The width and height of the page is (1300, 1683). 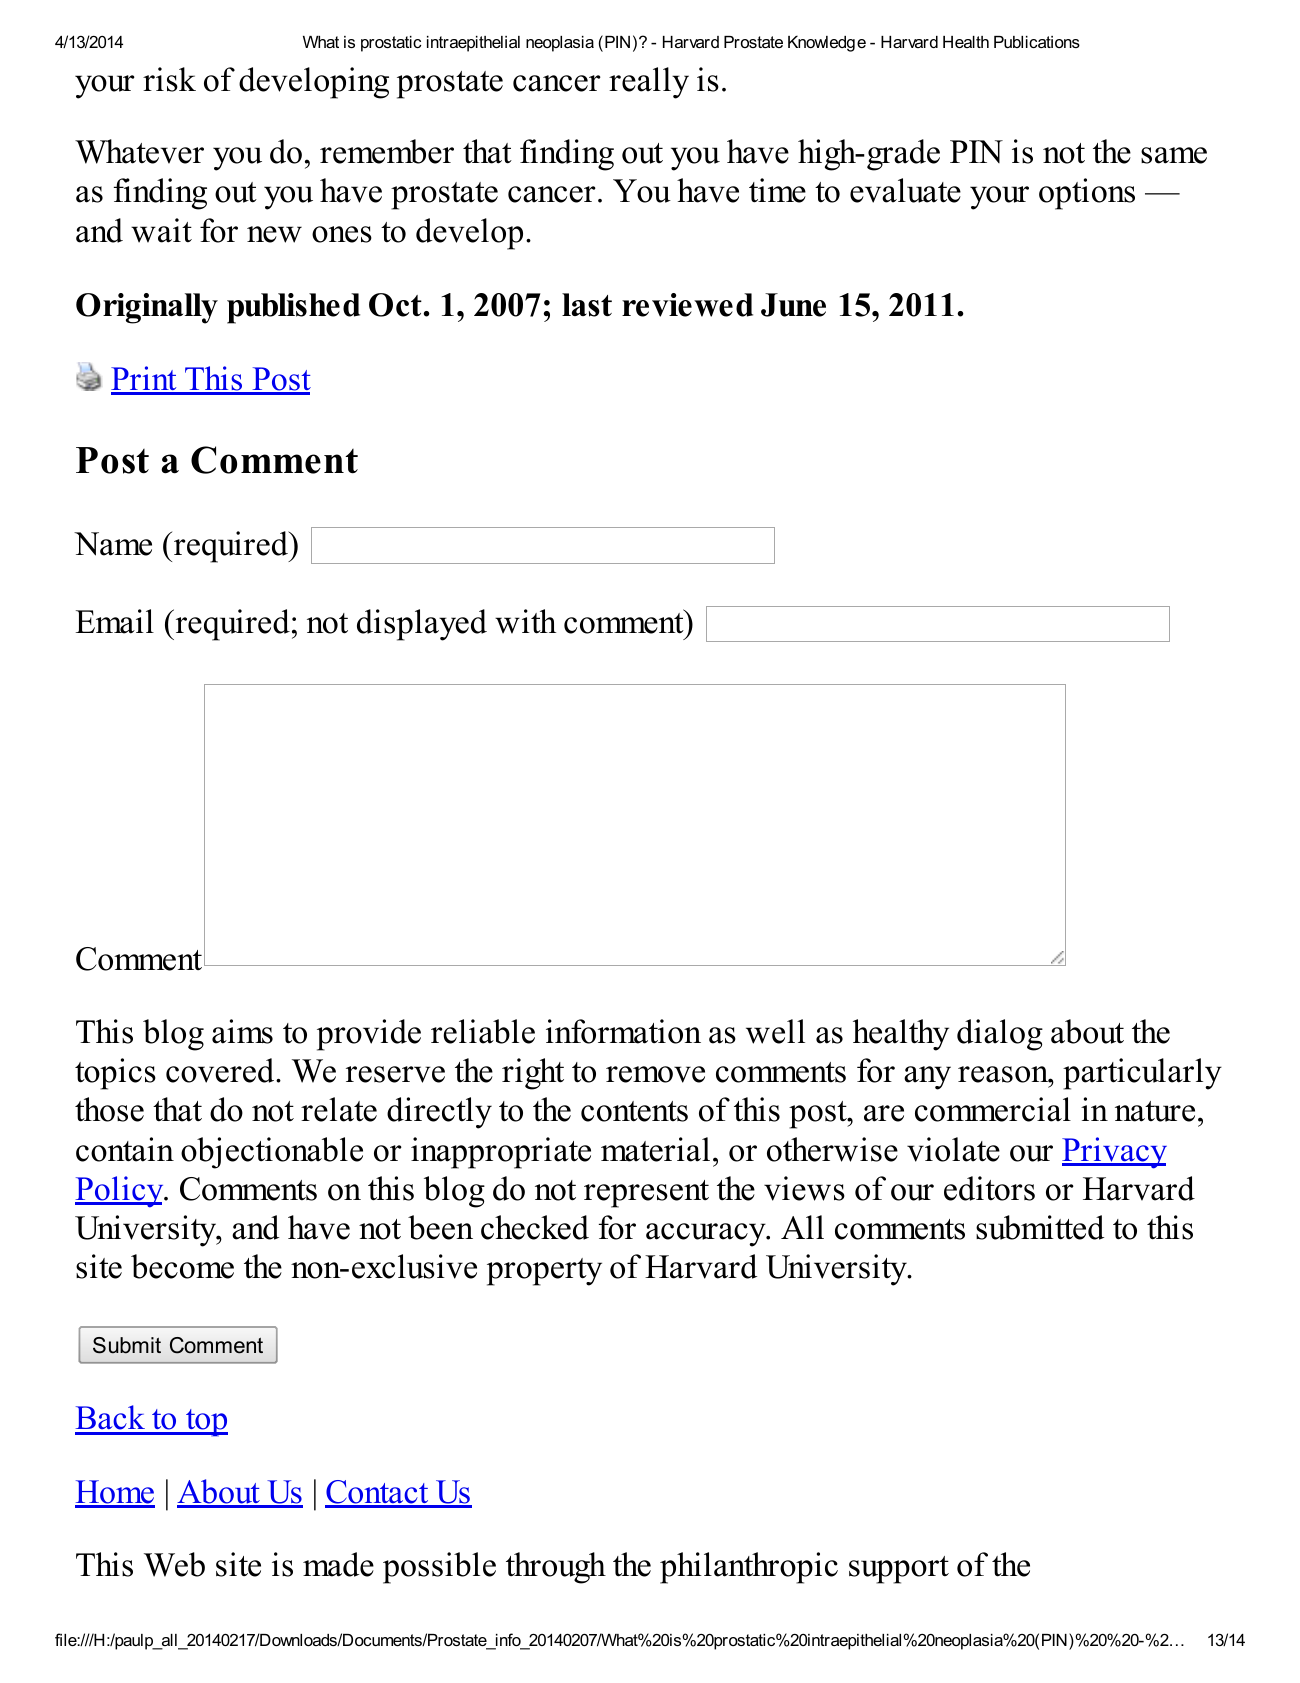 I want to click on risk, so click(x=169, y=79).
